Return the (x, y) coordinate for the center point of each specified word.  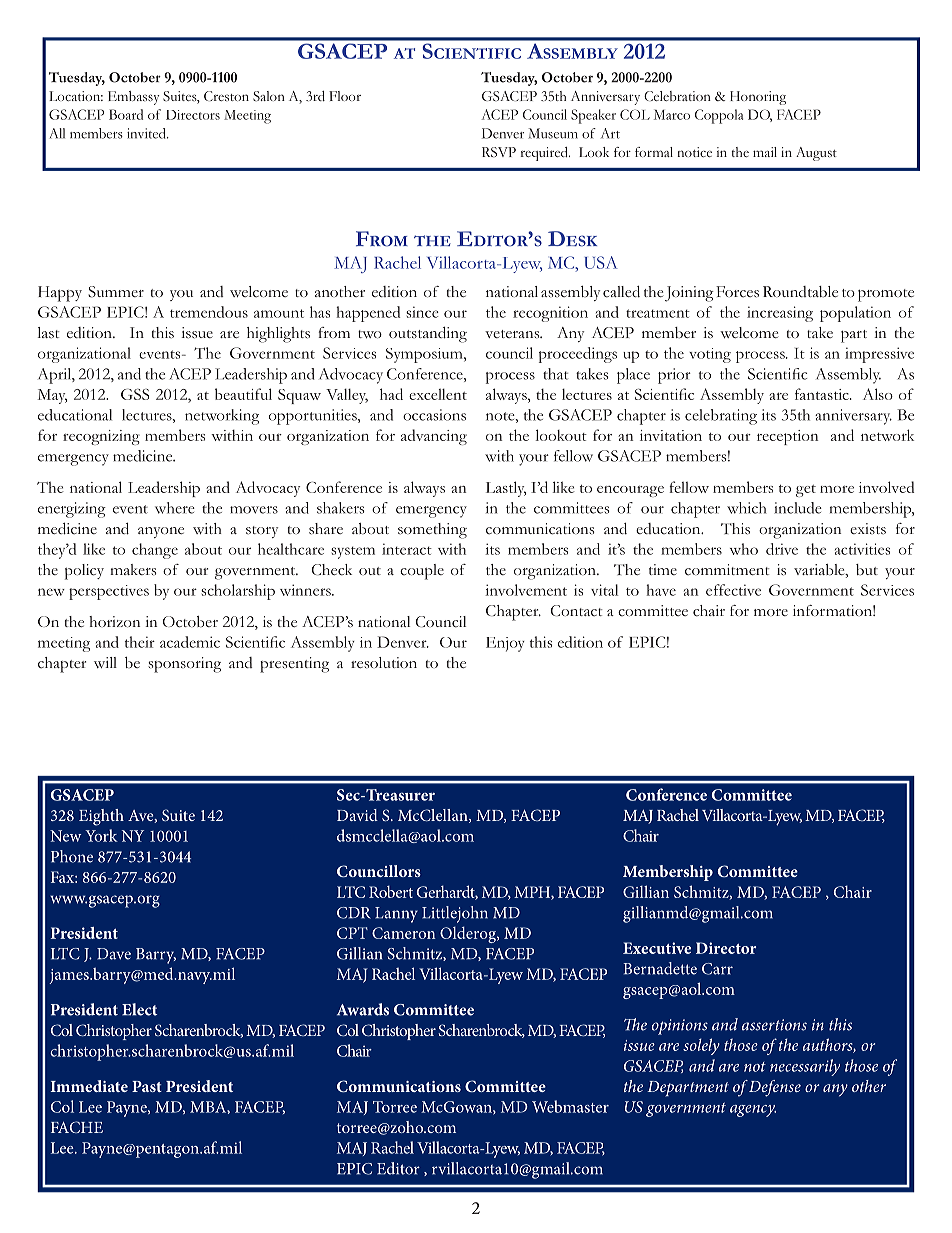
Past (147, 1086)
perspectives (109, 592)
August (816, 154)
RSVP (499, 152)
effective (733, 590)
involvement (526, 590)
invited (147, 133)
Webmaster (570, 1106)
